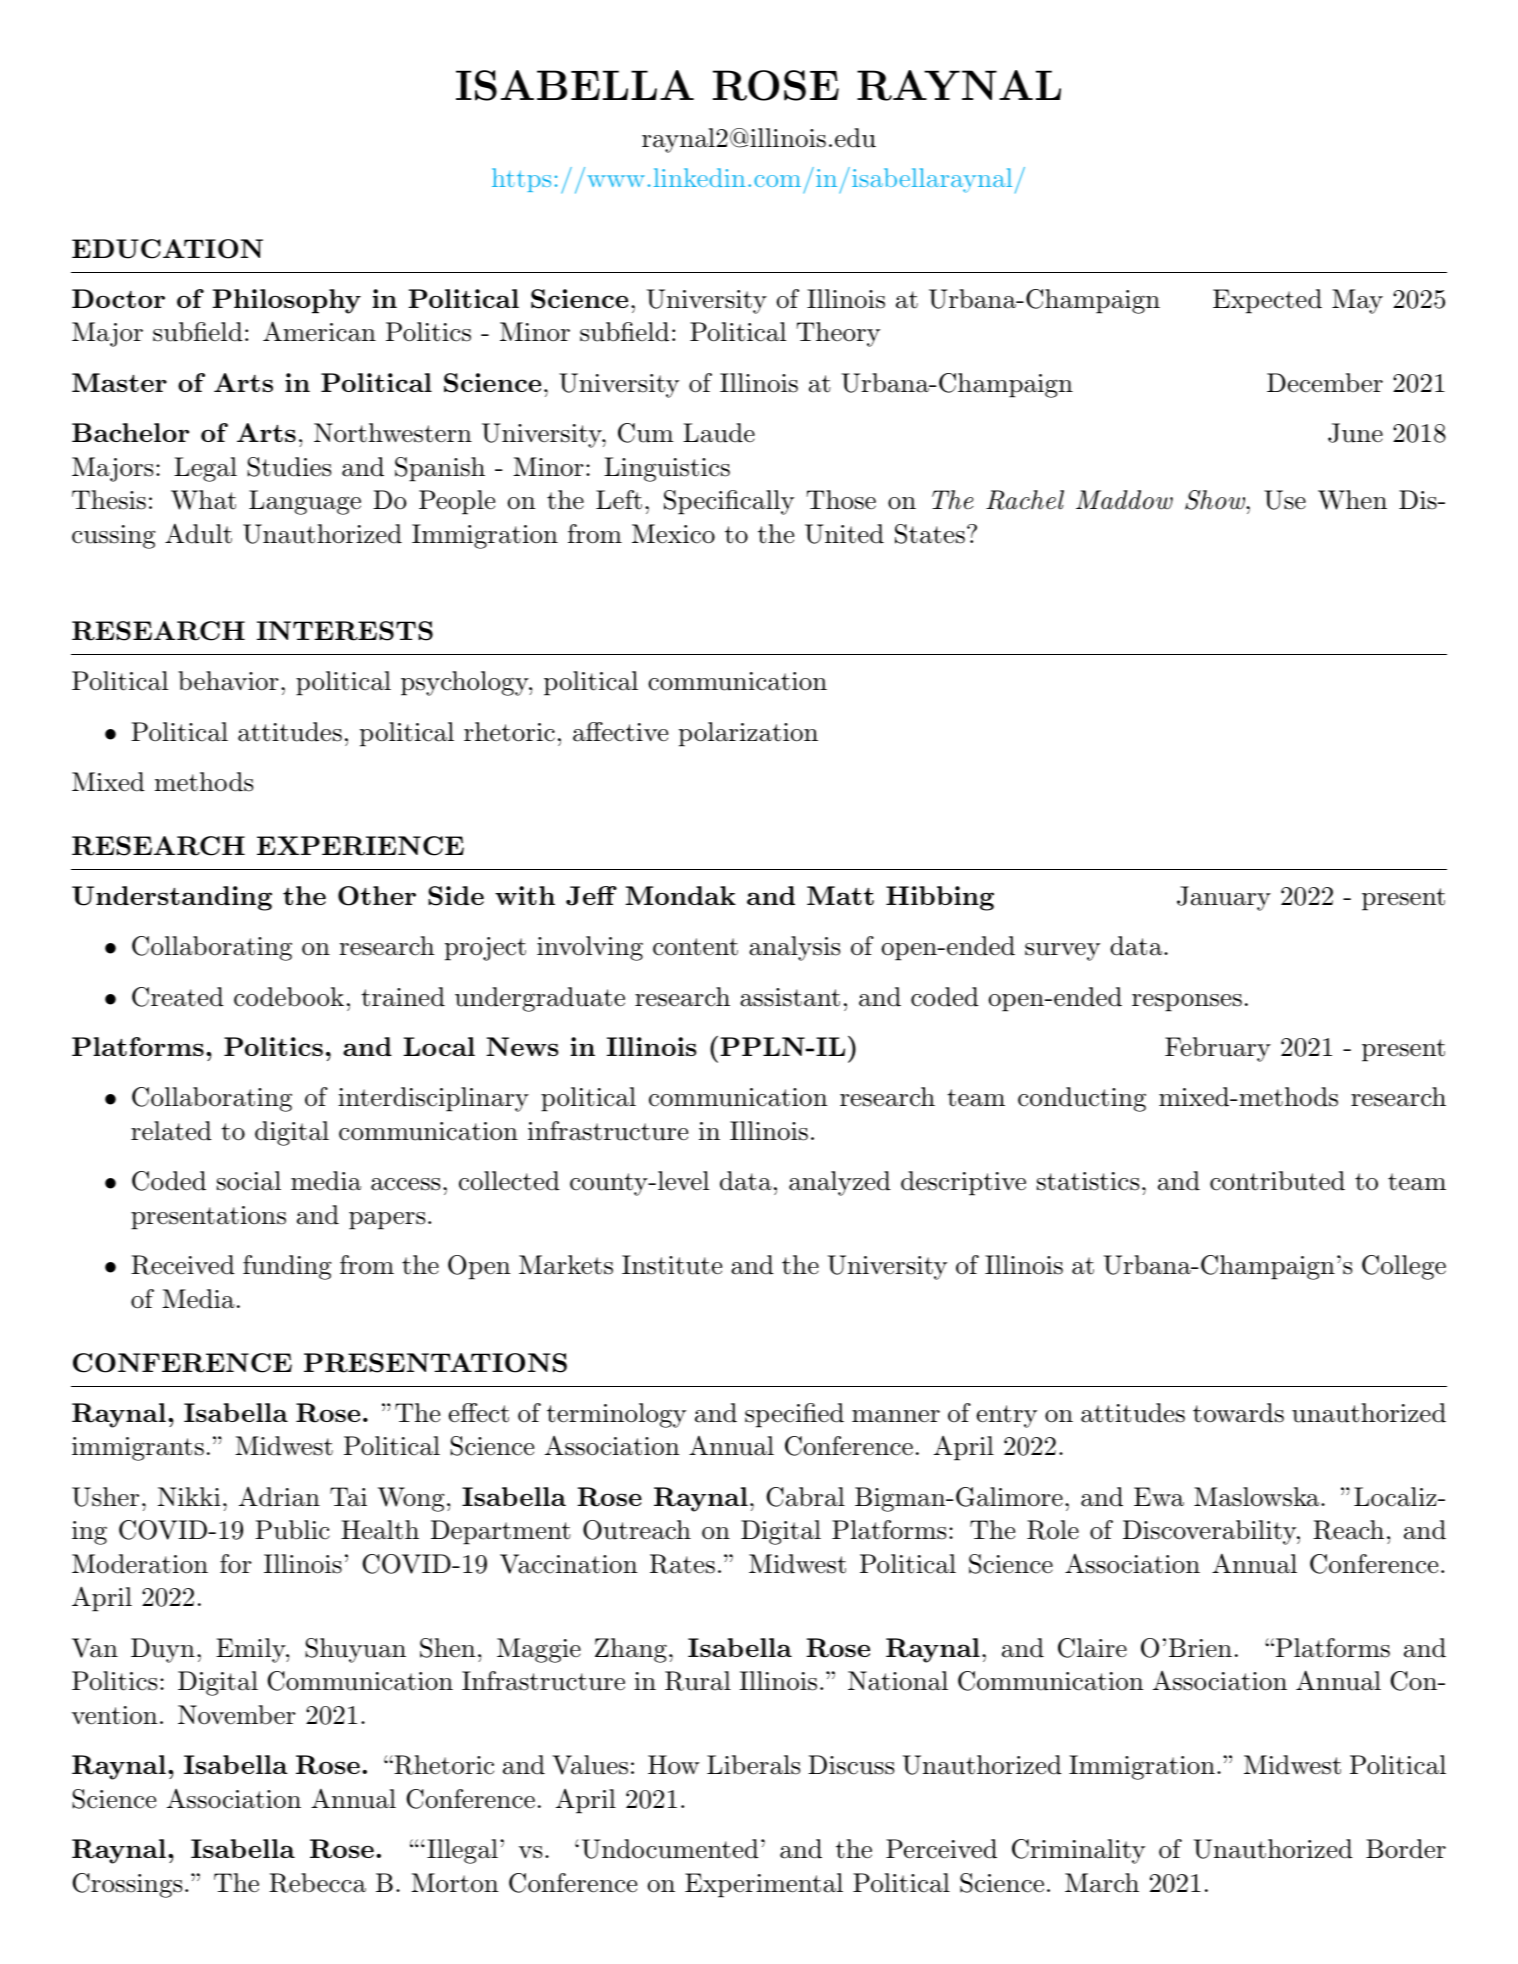  What do you see at coordinates (790, 997) in the page?
I see `assistant` at bounding box center [790, 997].
